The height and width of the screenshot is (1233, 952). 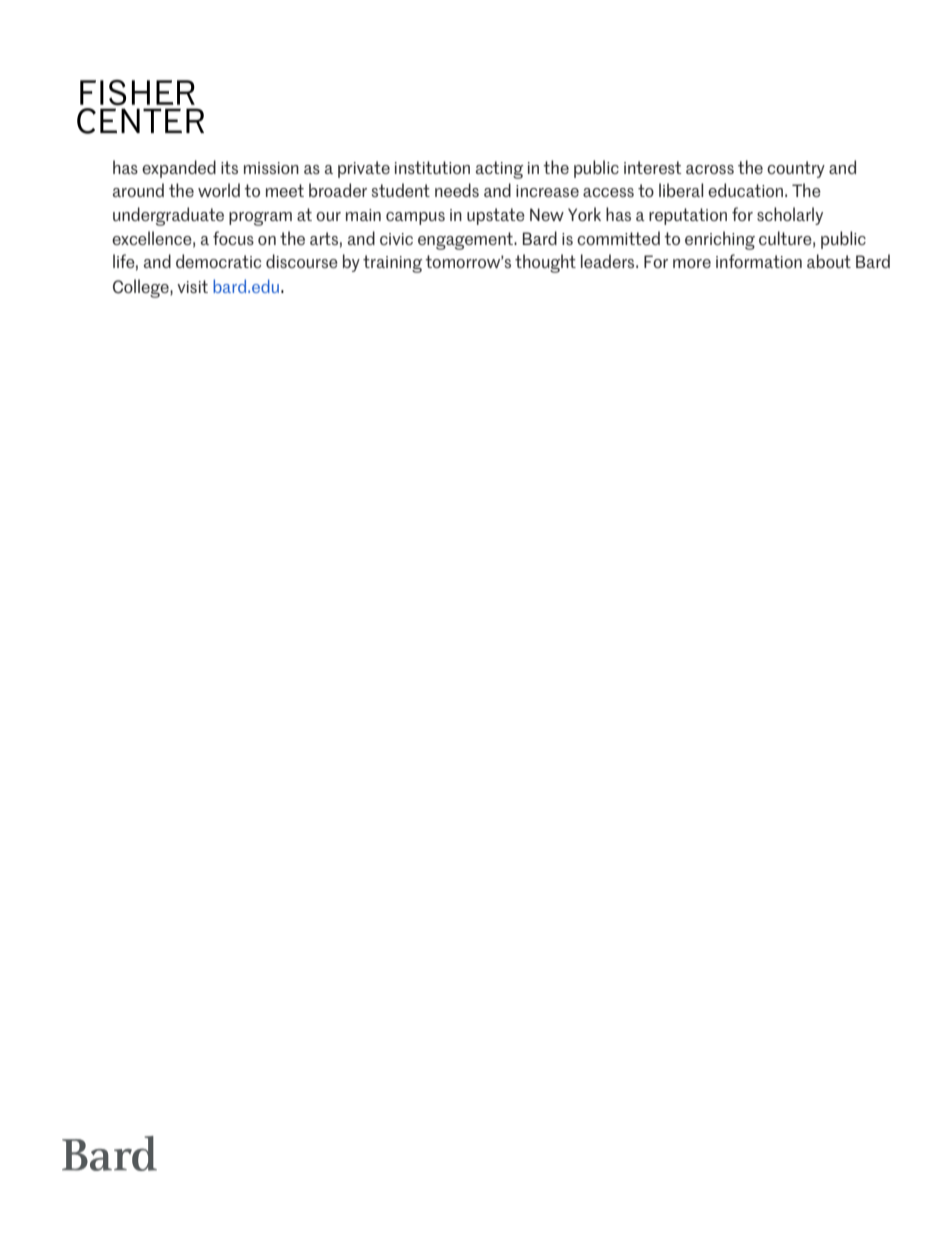 I want to click on across, so click(x=710, y=169).
